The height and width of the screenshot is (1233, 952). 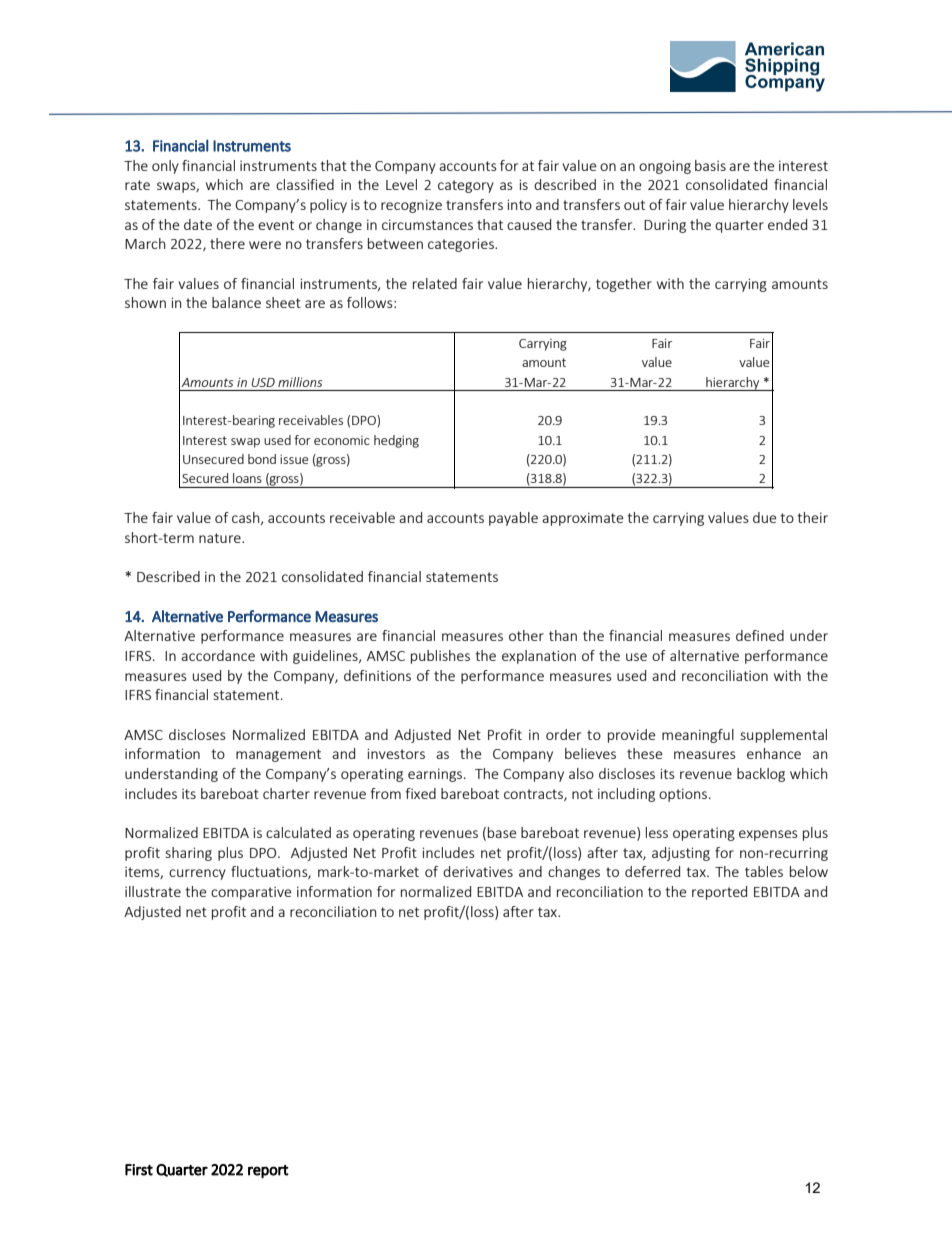 What do you see at coordinates (764, 871) in the screenshot?
I see `tables` at bounding box center [764, 871].
